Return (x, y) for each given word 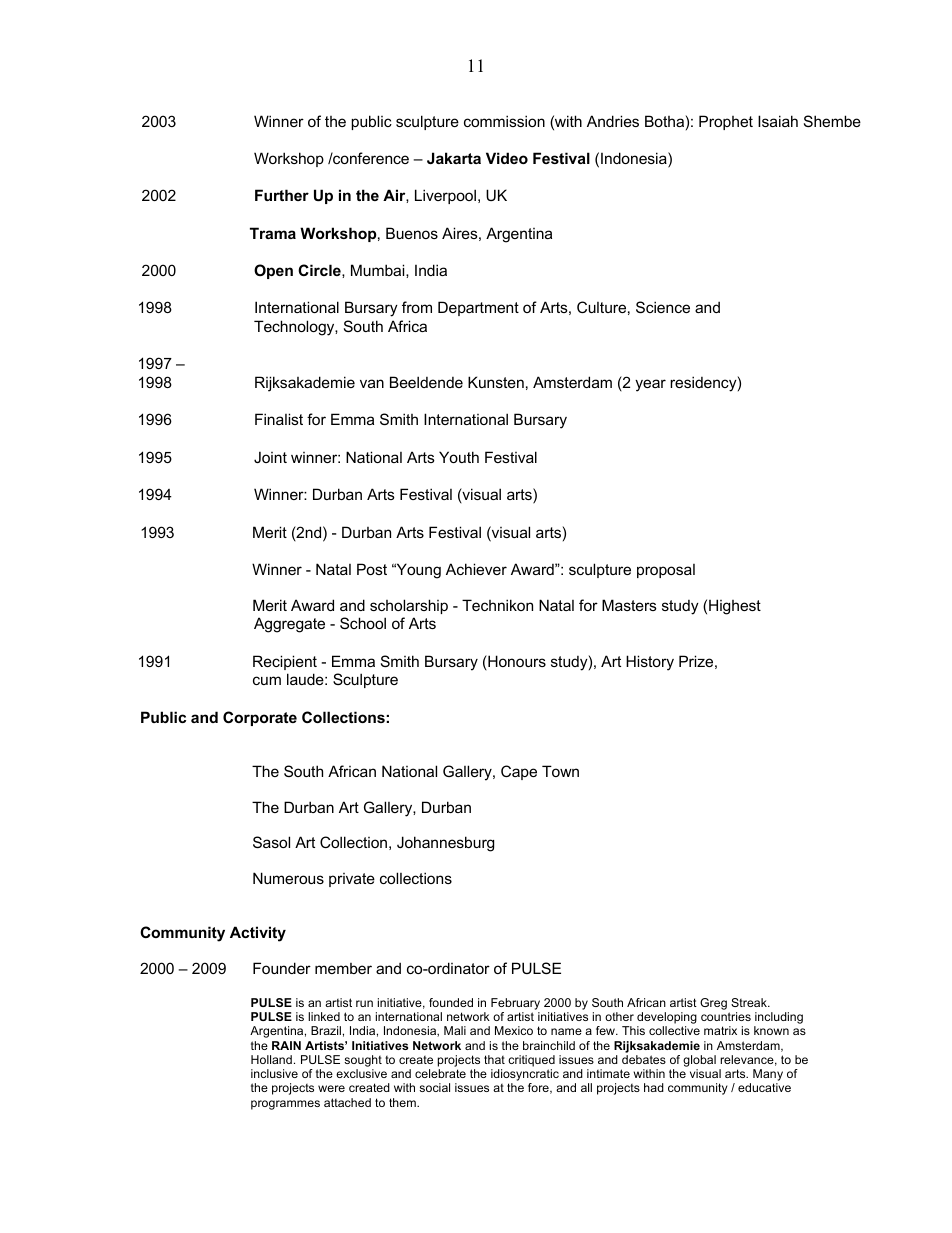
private (352, 880)
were (331, 1088)
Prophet (726, 122)
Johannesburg (445, 844)
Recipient (285, 662)
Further (282, 195)
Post (372, 569)
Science (663, 307)
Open (273, 271)
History (650, 663)
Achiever (476, 569)
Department (478, 308)
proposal (666, 571)
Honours (516, 662)
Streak (750, 1002)
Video (507, 158)
